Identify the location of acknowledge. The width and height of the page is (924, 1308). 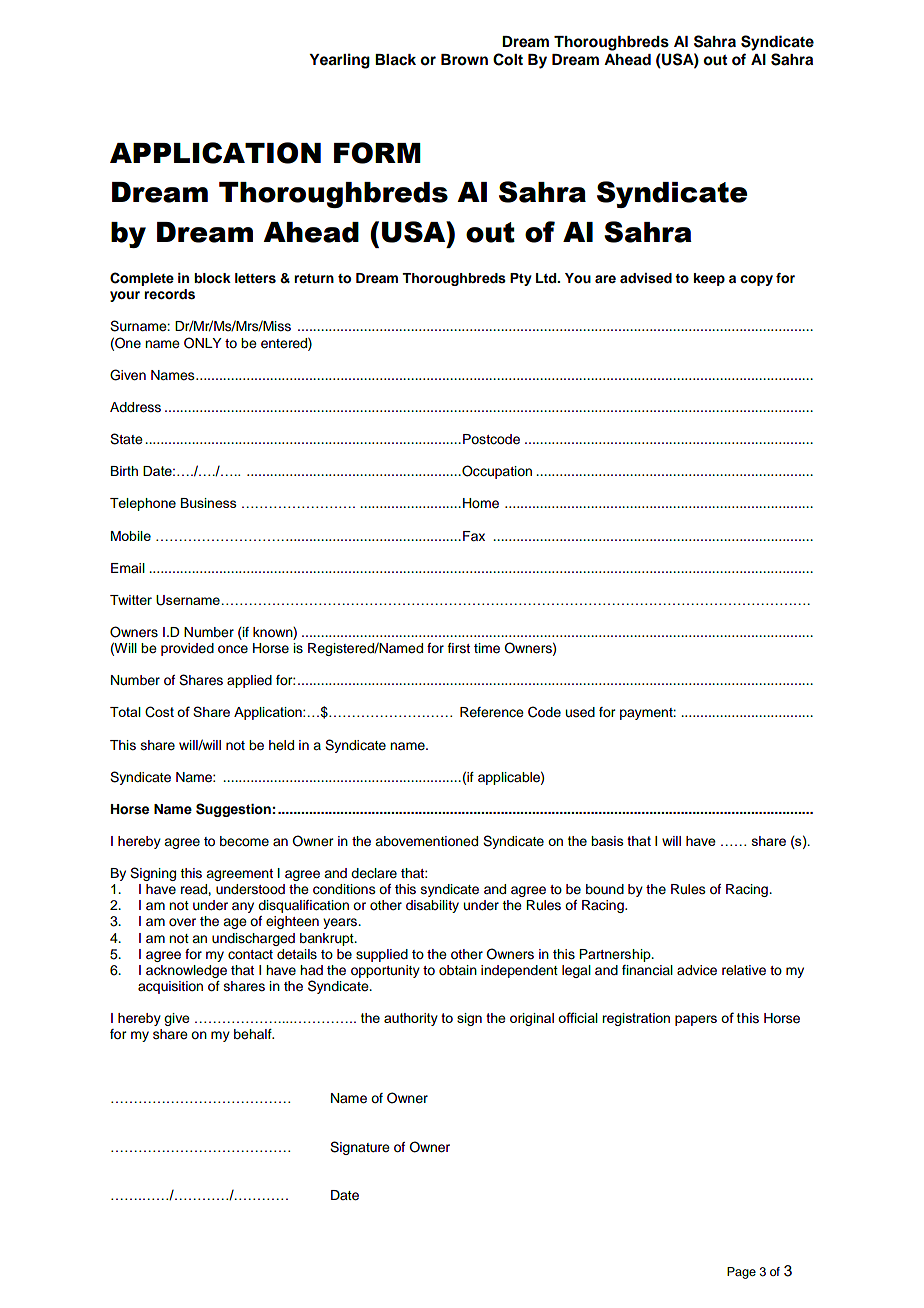
(186, 971).
